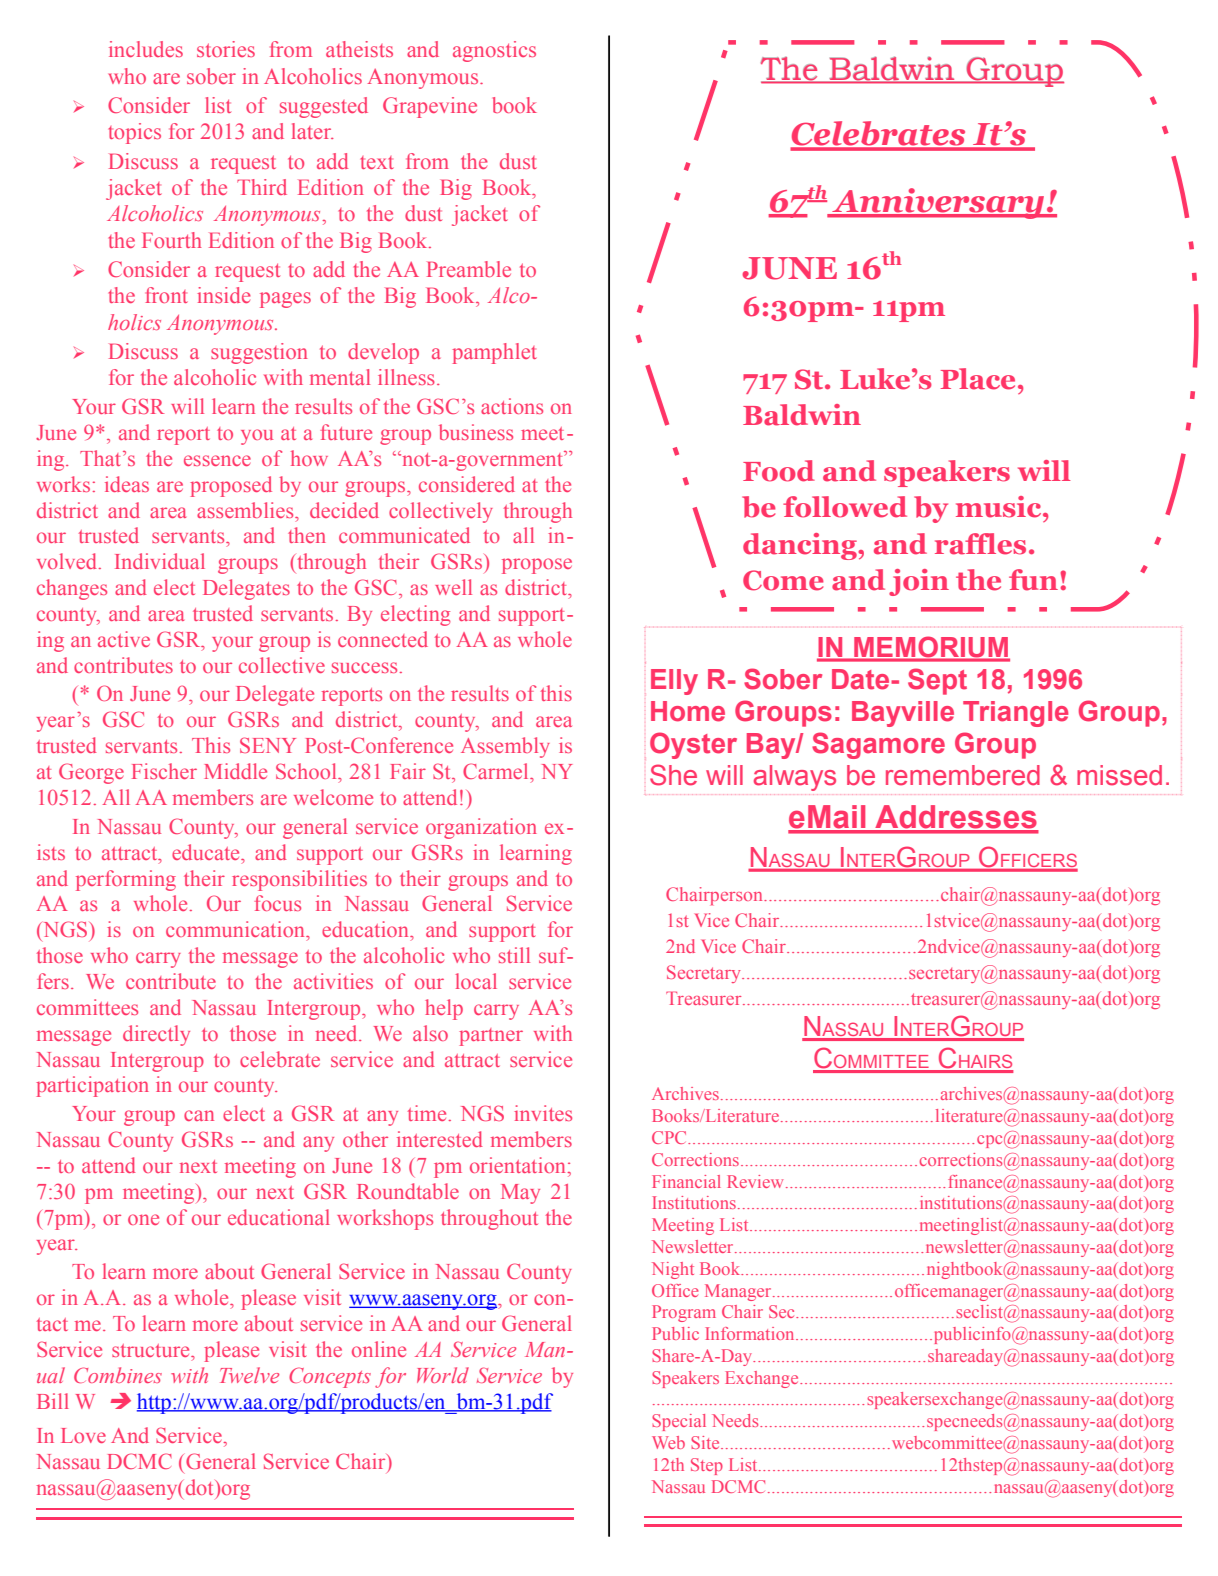  What do you see at coordinates (963, 775) in the page?
I see `remembered` at bounding box center [963, 775].
